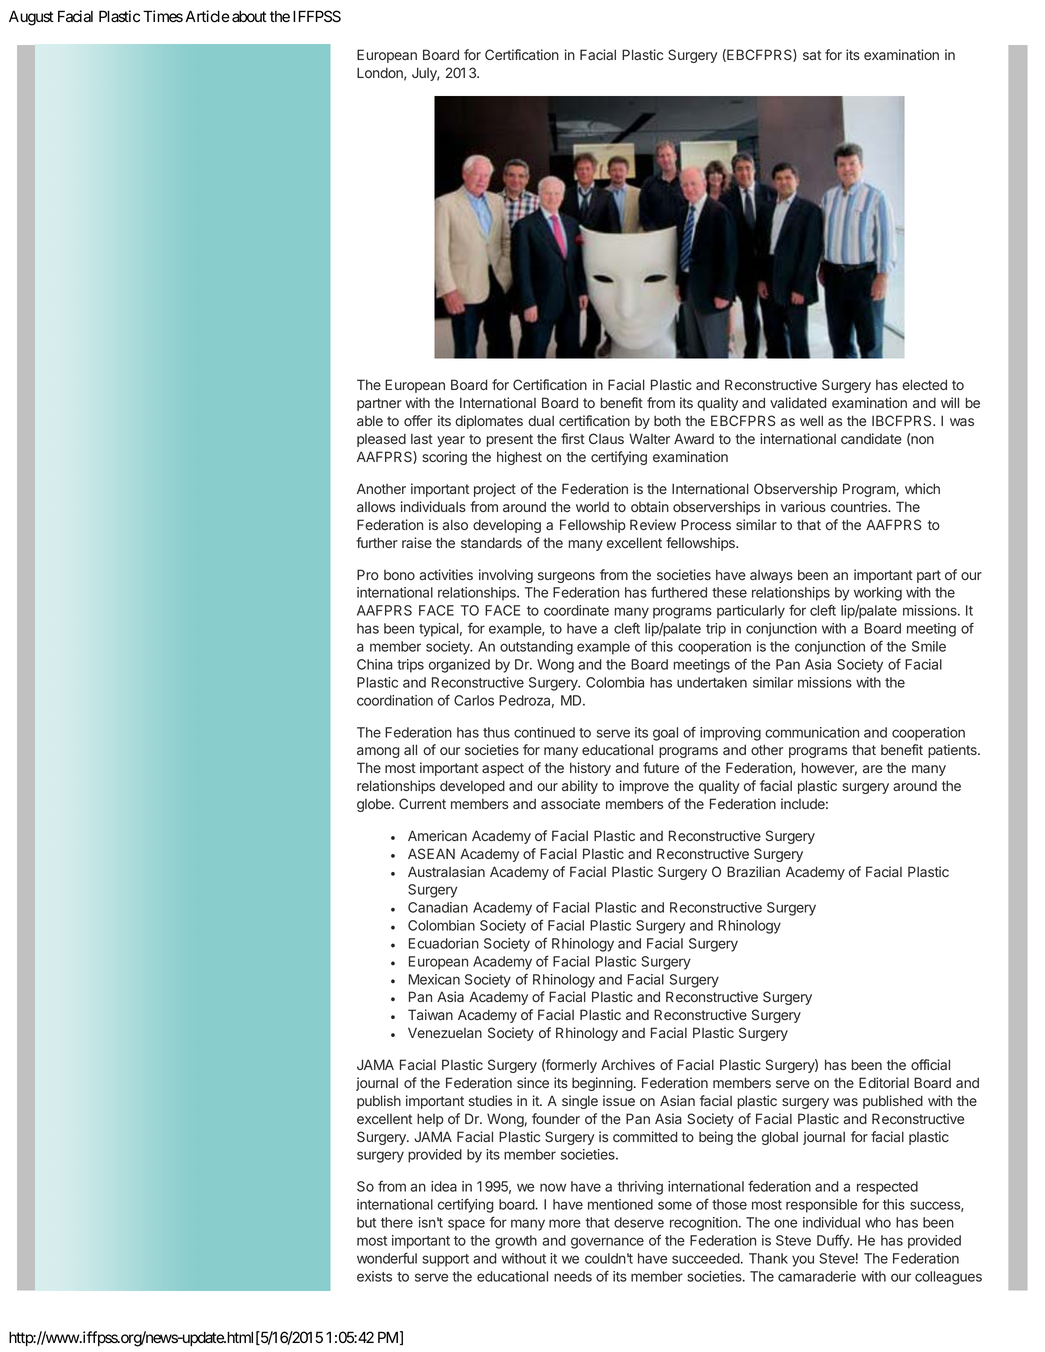  What do you see at coordinates (812, 55) in the screenshot?
I see `sat` at bounding box center [812, 55].
